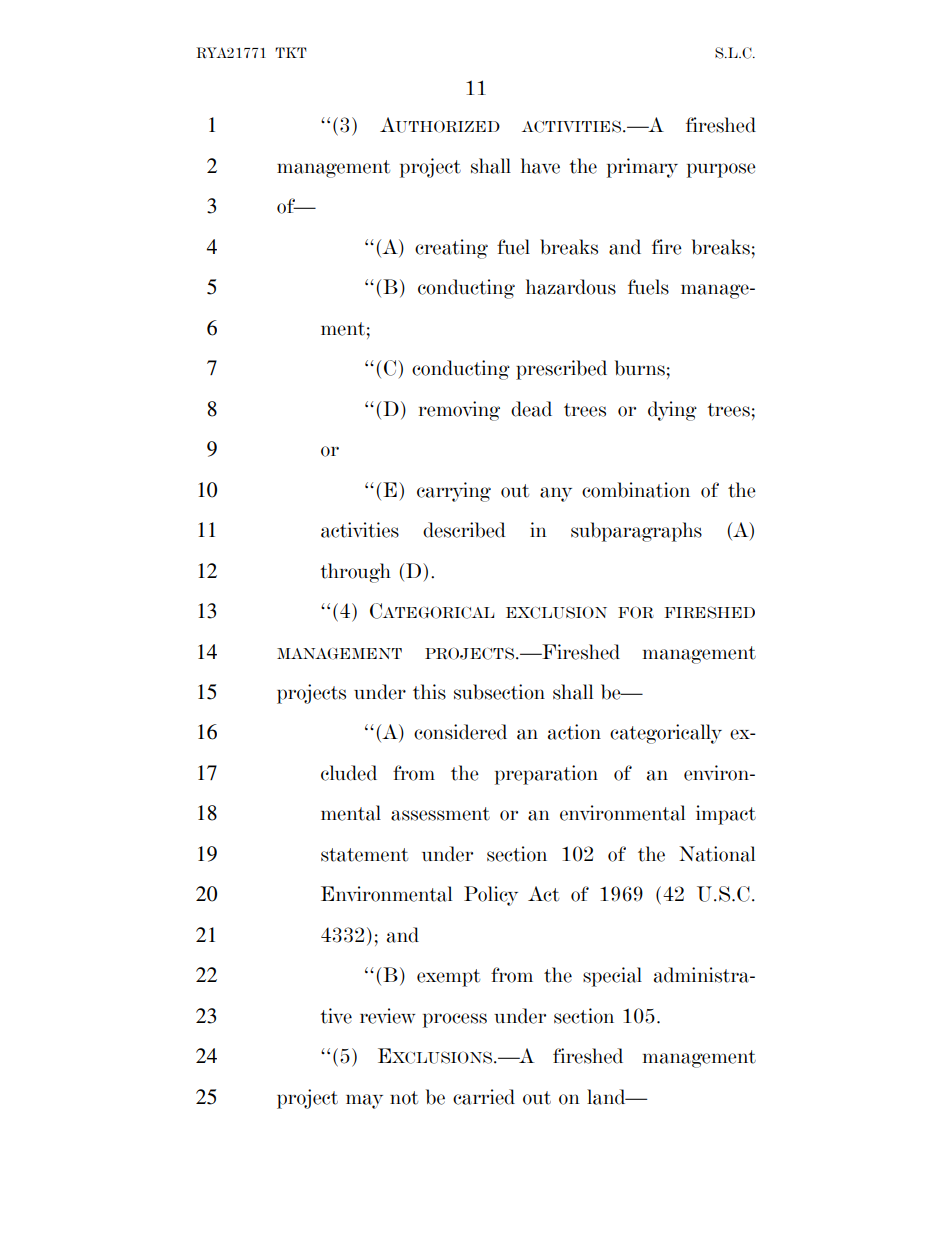 The image size is (952, 1233). What do you see at coordinates (636, 490) in the screenshot?
I see `combination` at bounding box center [636, 490].
